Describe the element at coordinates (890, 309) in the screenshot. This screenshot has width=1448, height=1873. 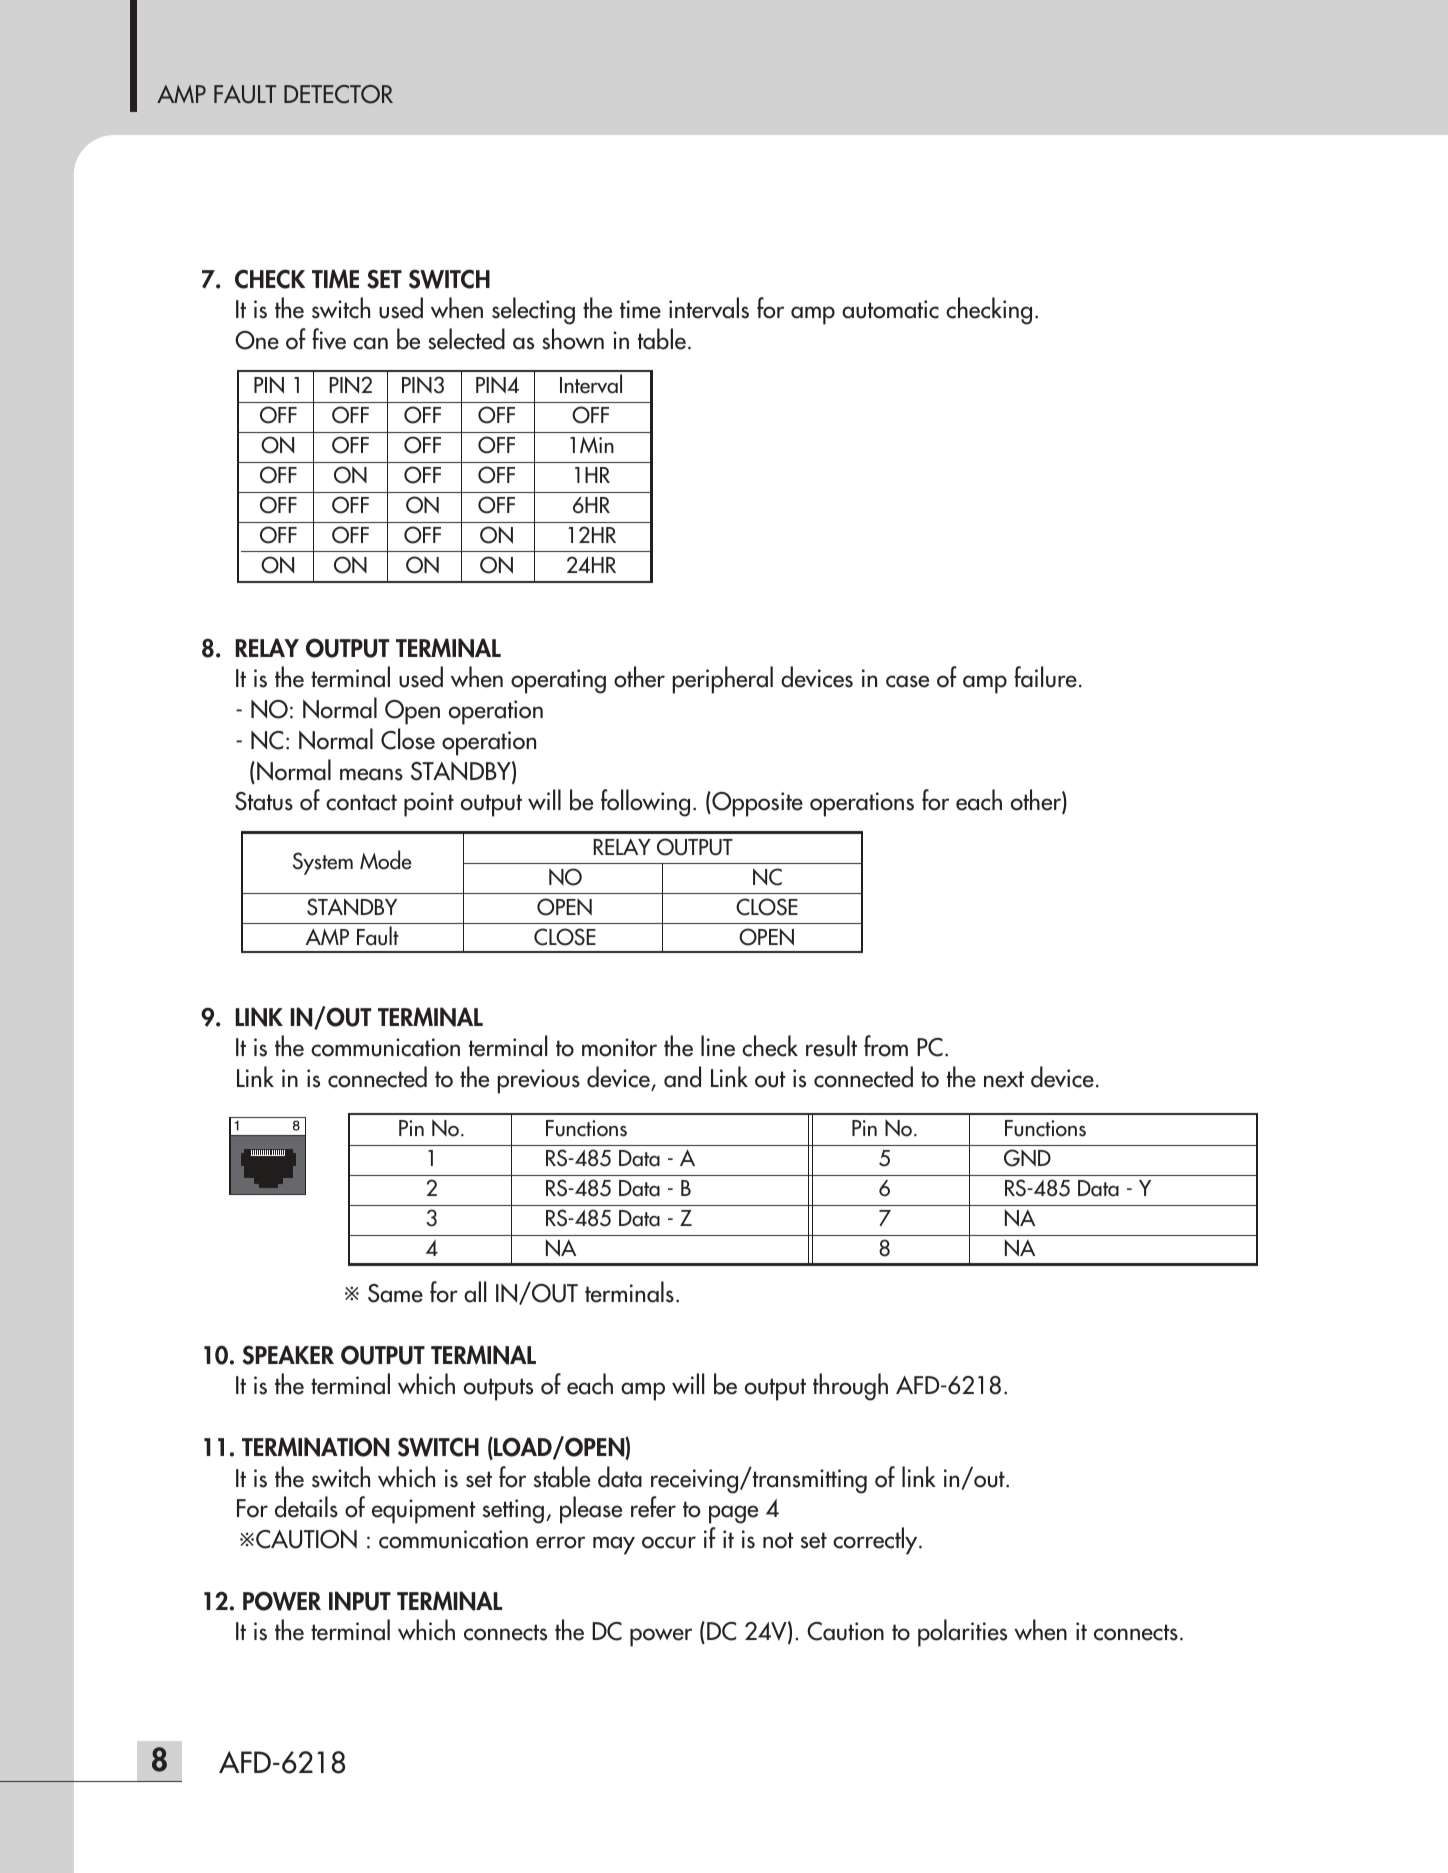
I see `automatic` at that location.
